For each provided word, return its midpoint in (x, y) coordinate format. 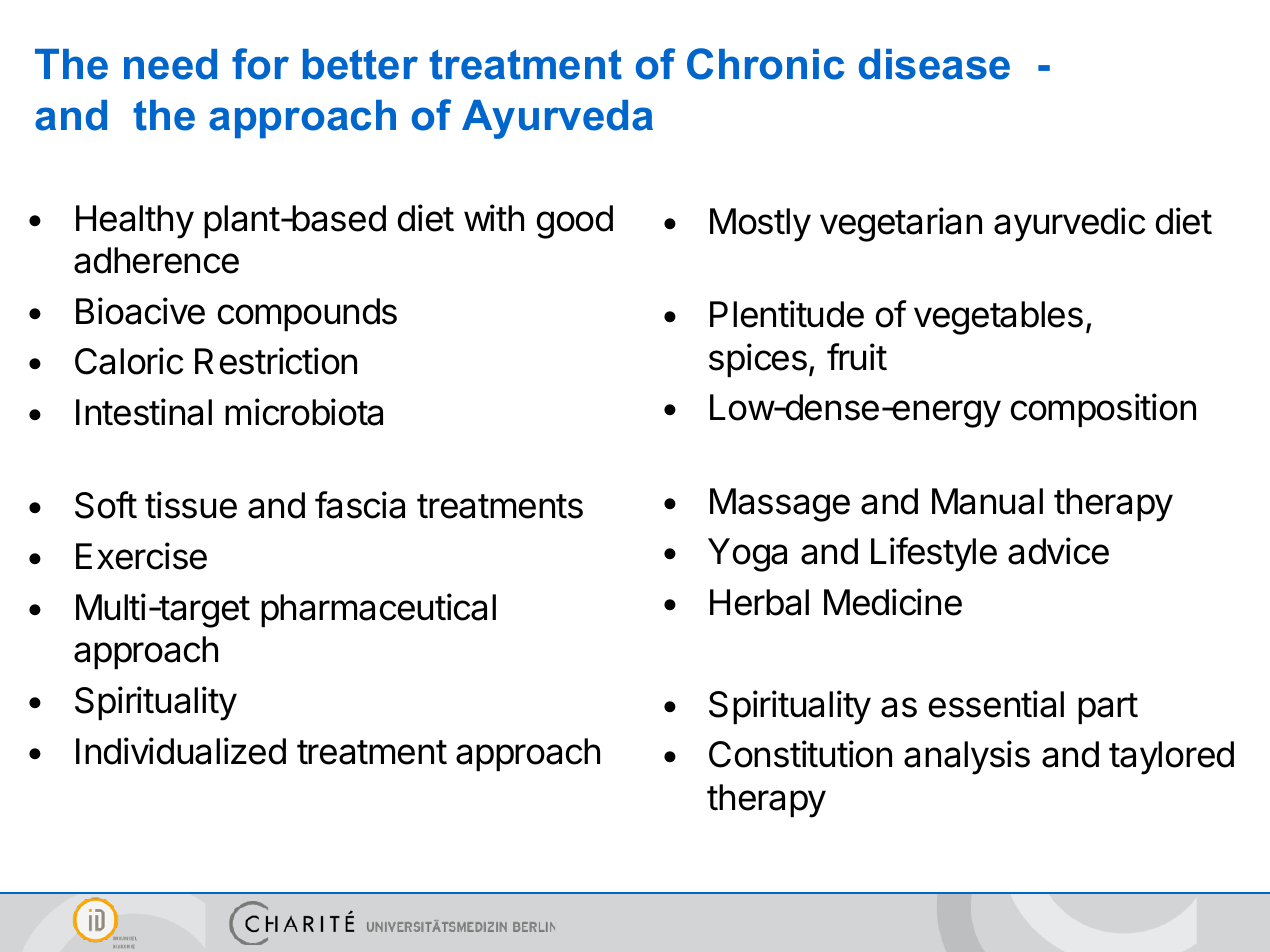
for (260, 64)
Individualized (181, 751)
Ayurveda (557, 119)
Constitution (800, 754)
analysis (967, 757)
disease (934, 64)
